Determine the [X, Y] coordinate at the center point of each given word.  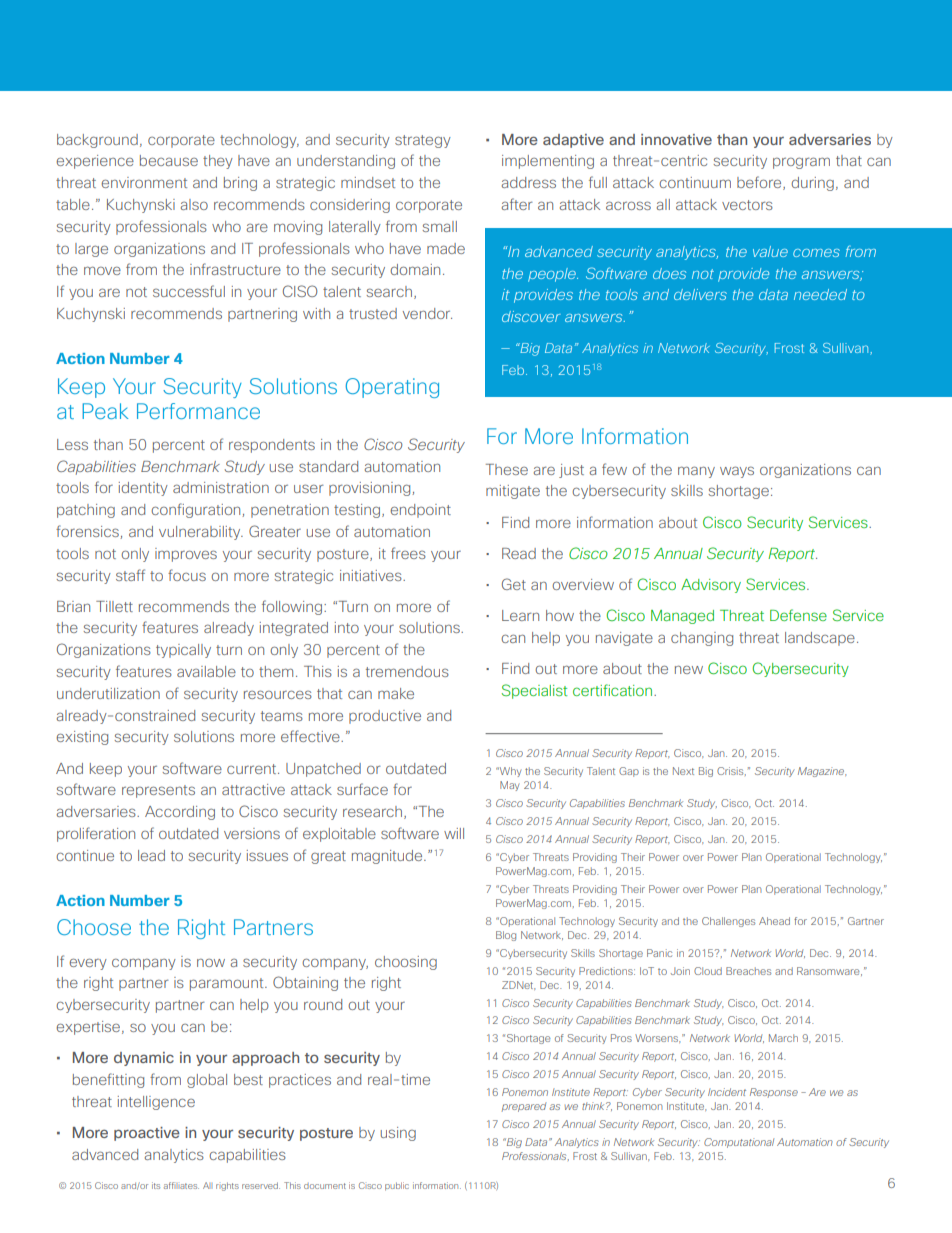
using [398, 1134]
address [529, 182]
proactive [147, 1134]
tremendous [407, 671]
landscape [820, 639]
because [169, 160]
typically [183, 651]
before [760, 183]
